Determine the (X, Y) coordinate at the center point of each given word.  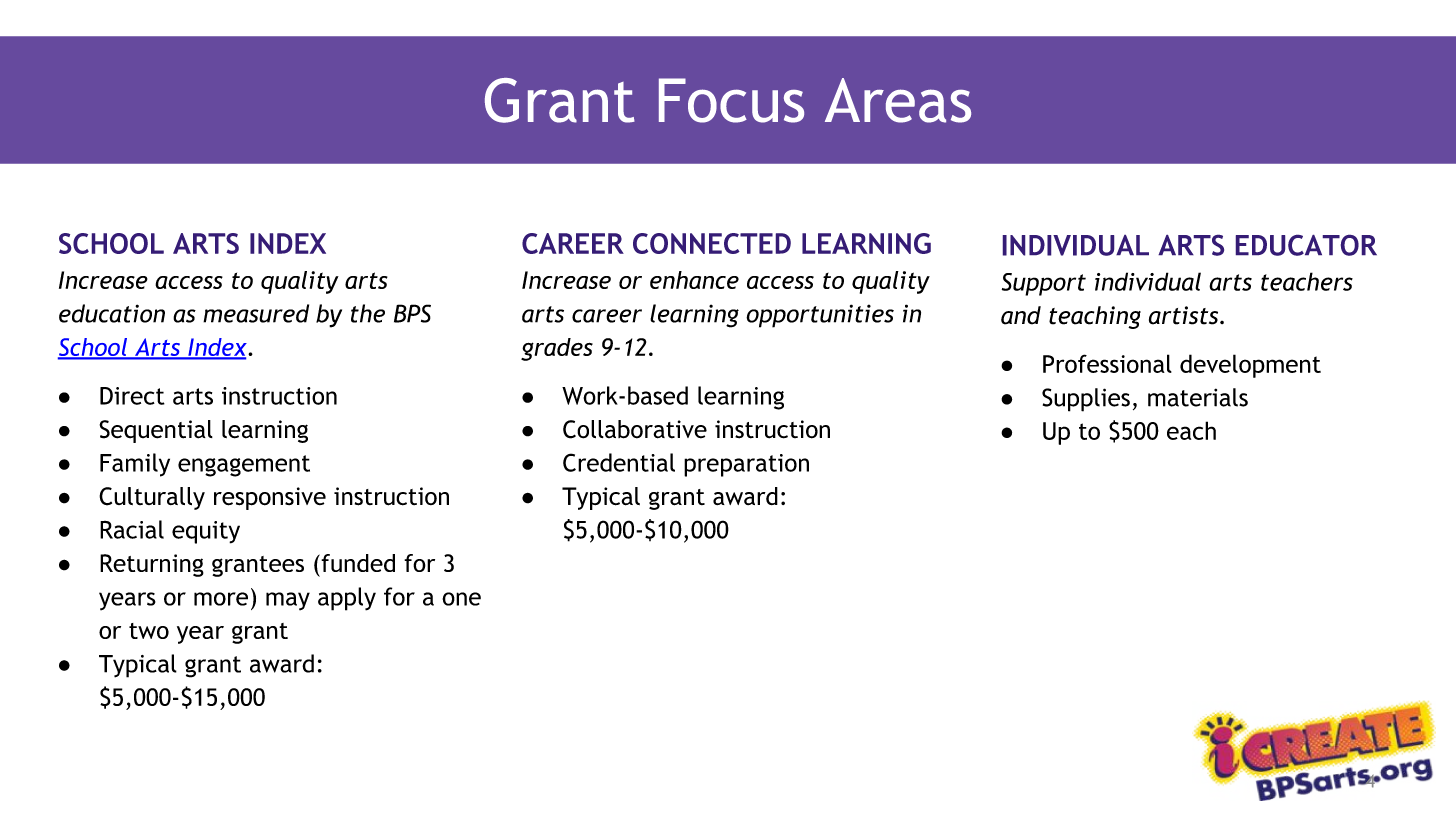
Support (1044, 284)
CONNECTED (712, 243)
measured (256, 313)
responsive (270, 498)
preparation (746, 465)
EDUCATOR (1306, 245)
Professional (1107, 363)
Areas (898, 100)
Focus (731, 100)
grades (557, 349)
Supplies (1086, 400)
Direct (132, 396)
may (288, 601)
